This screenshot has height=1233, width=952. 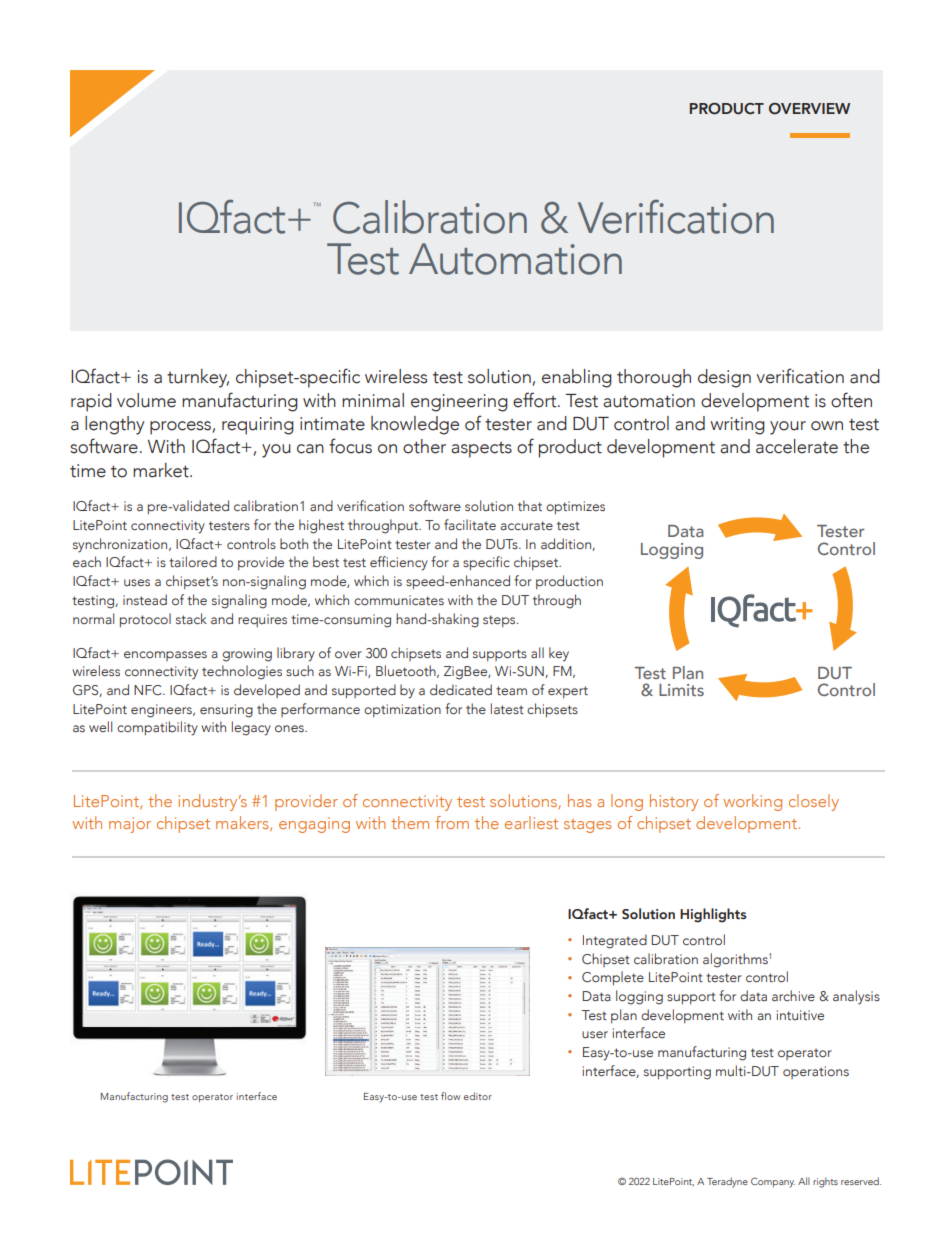 What do you see at coordinates (459, 403) in the screenshot?
I see `engineering` at bounding box center [459, 403].
